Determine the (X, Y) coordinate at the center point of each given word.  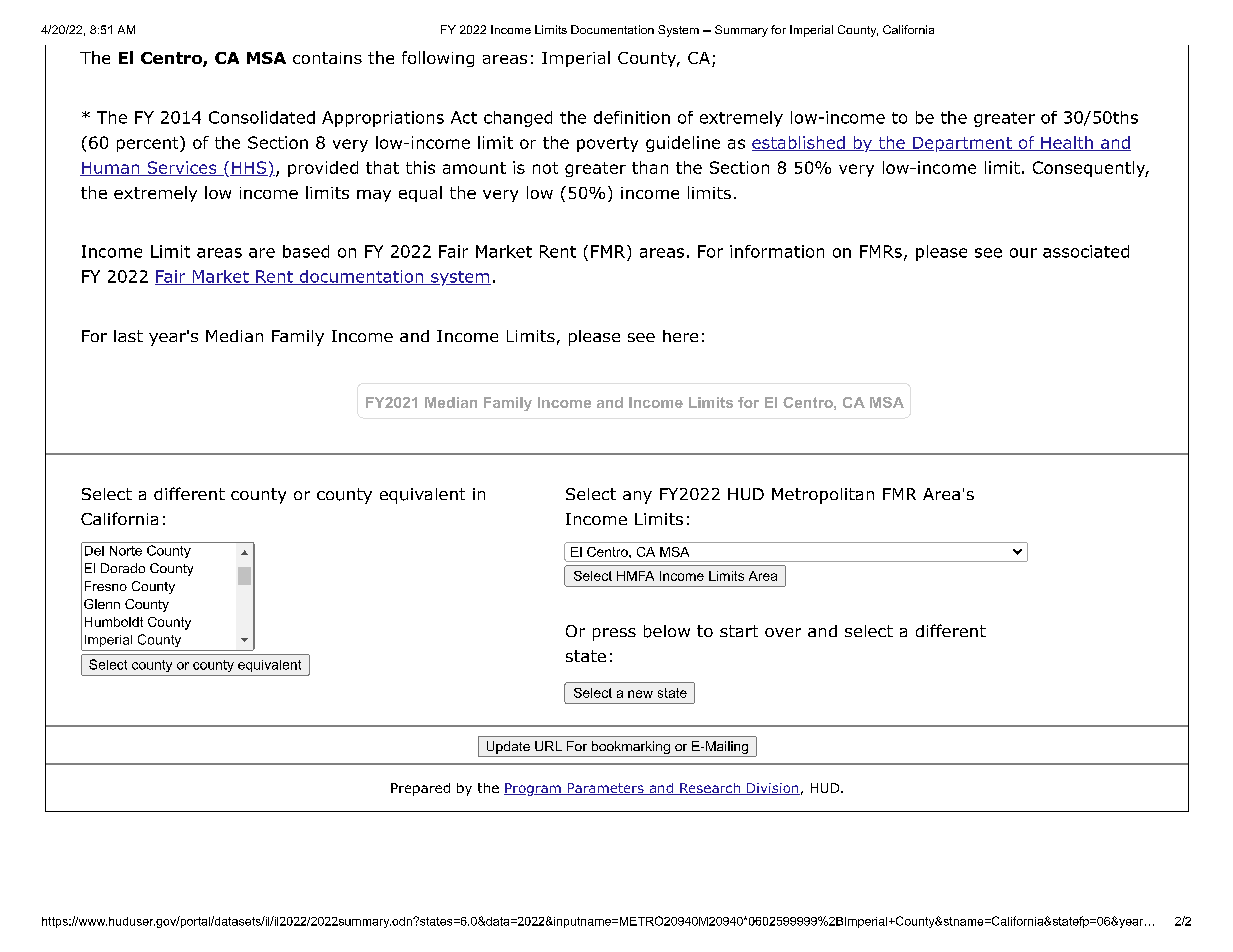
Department (962, 144)
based (306, 251)
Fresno (106, 586)
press (614, 634)
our (1023, 253)
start (739, 631)
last (128, 336)
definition (632, 117)
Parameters (605, 789)
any (637, 497)
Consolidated (262, 117)
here (680, 336)
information (777, 251)
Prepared (420, 789)
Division (772, 789)
